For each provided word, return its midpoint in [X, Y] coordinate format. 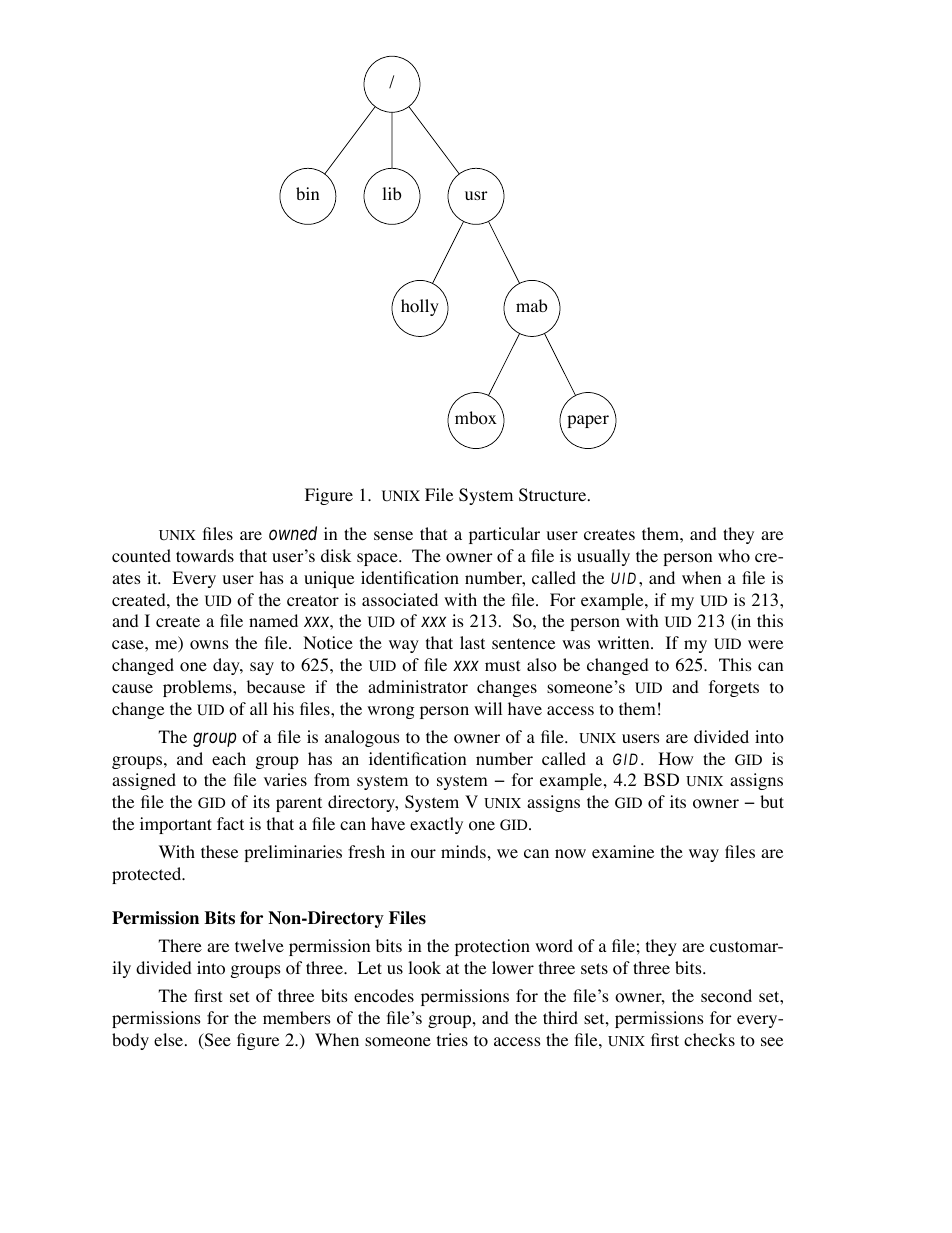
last [472, 642]
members [297, 1017]
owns [209, 645]
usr [476, 195]
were [765, 644]
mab [531, 305]
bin [307, 193]
